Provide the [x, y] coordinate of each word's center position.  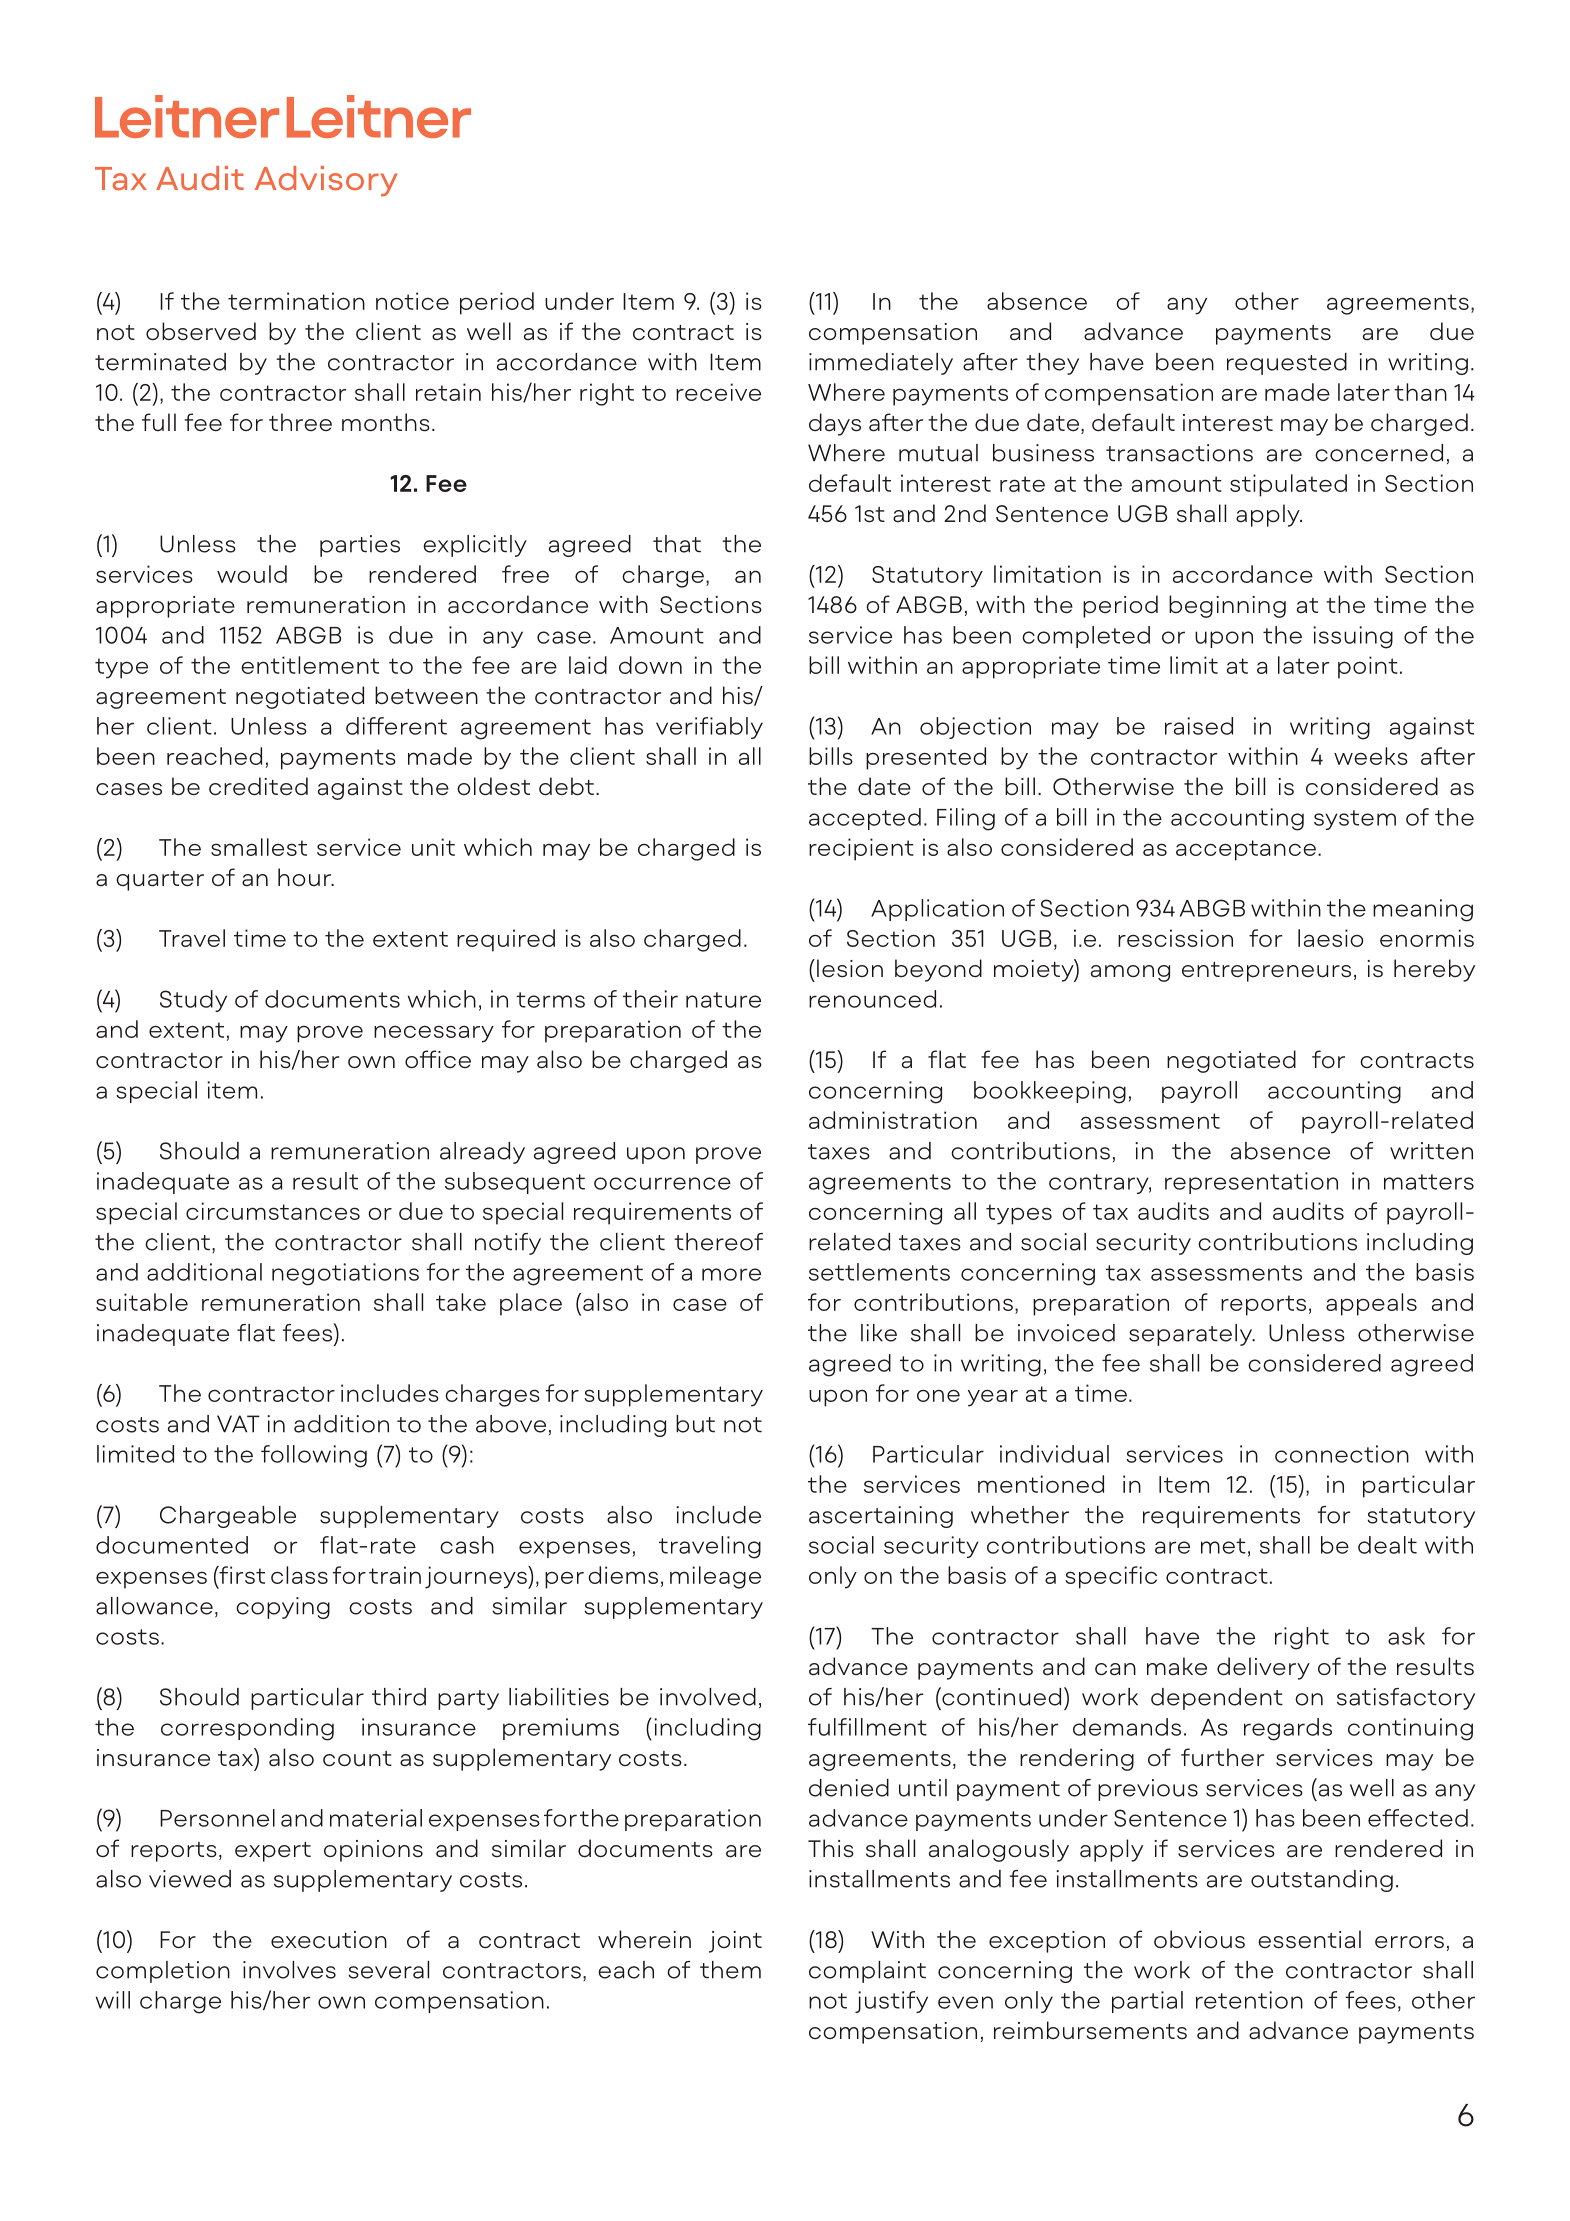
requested [1287, 364]
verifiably [709, 728]
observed [201, 331]
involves [289, 1970]
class [299, 1575]
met [1223, 1546]
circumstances [273, 1211]
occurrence [662, 1183]
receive [718, 392]
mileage [715, 1577]
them [730, 1970]
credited [258, 786]
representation [1251, 1183]
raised [1199, 726]
